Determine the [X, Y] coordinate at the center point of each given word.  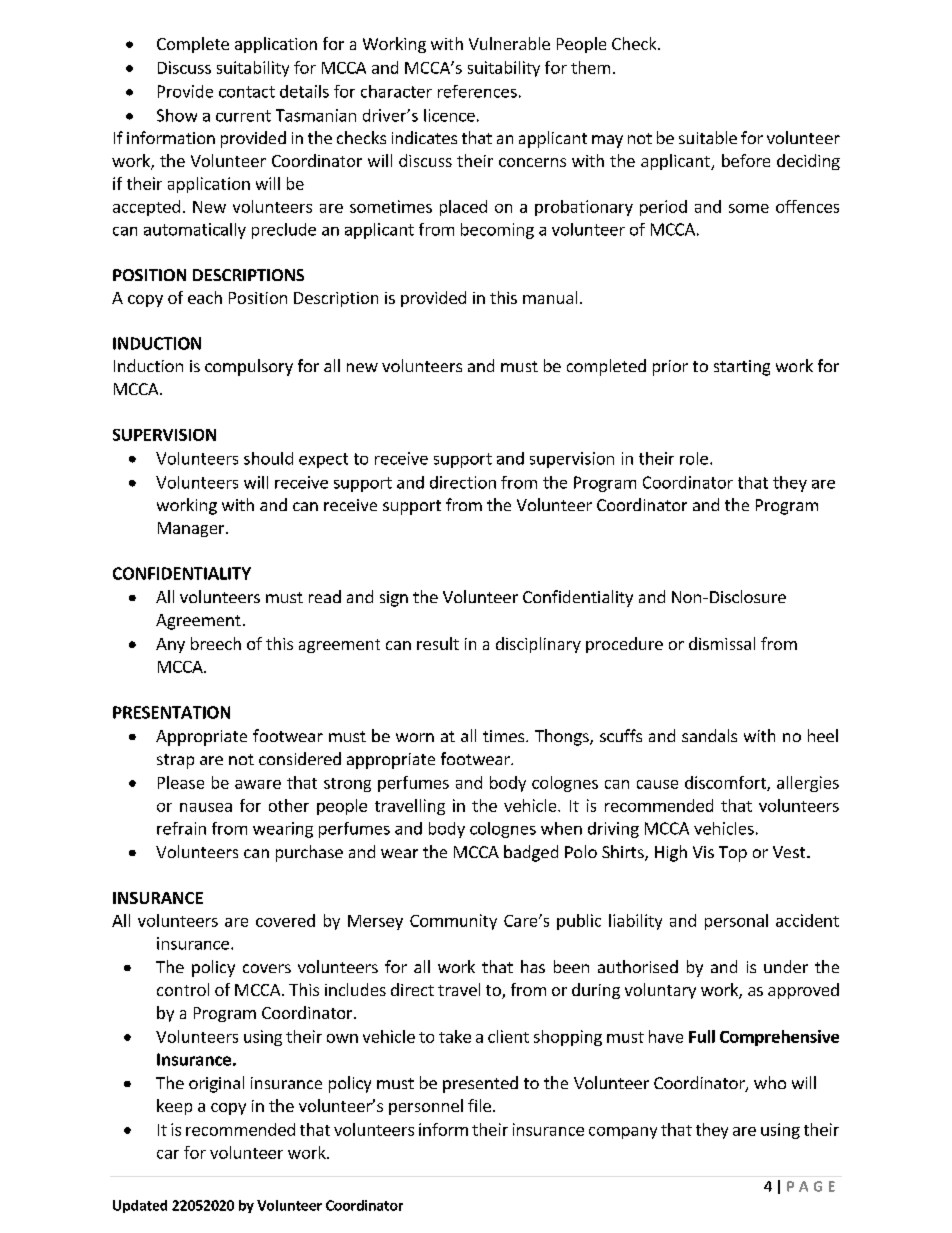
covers [267, 968]
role [694, 458]
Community [453, 922]
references [477, 91]
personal [736, 922]
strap [175, 761]
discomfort [726, 783]
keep [174, 1107]
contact [247, 92]
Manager [192, 529]
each [205, 297]
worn [415, 737]
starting [742, 368]
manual [550, 297]
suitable [708, 137]
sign [394, 599]
